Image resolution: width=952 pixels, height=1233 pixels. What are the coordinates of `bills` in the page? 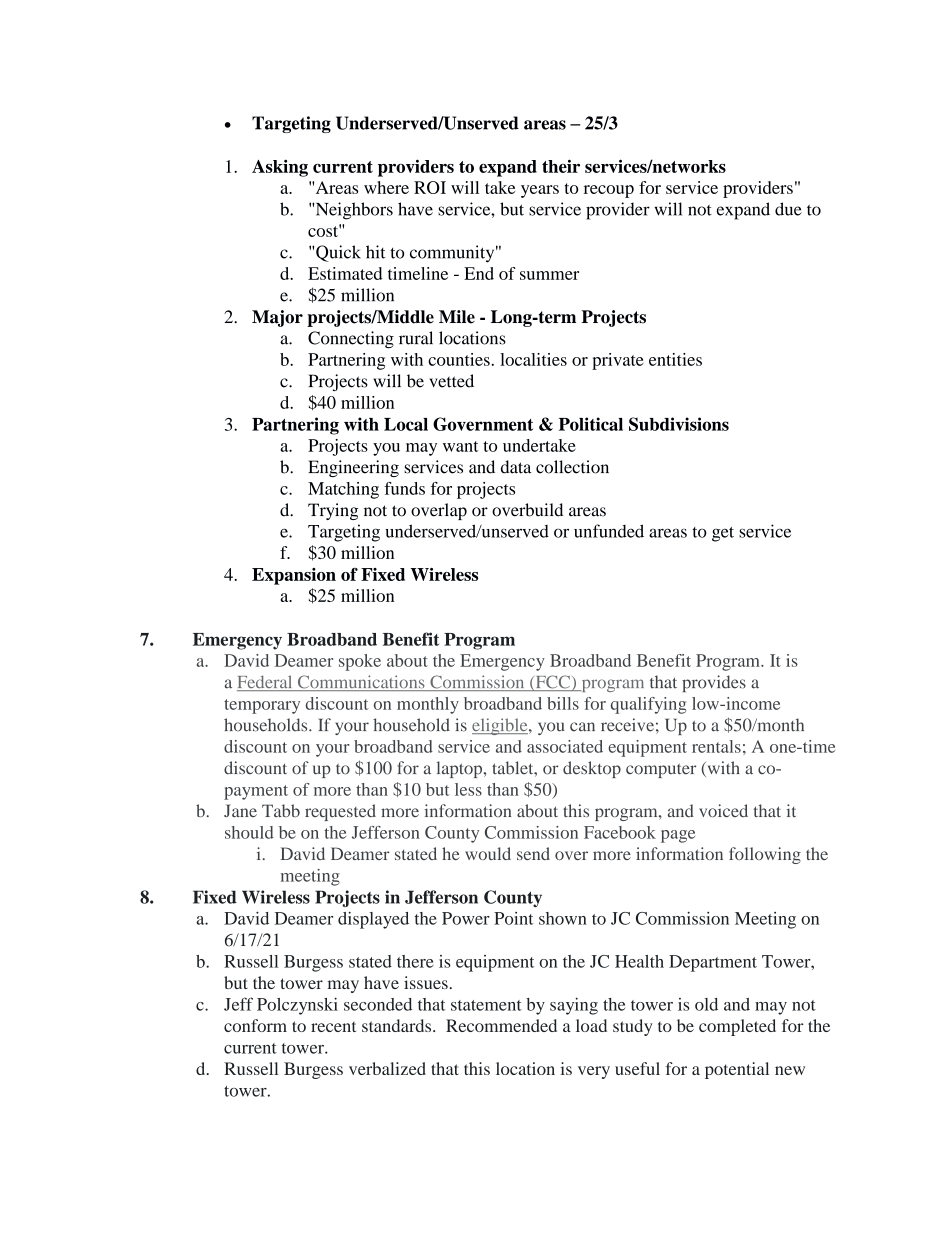 It's located at (563, 703).
